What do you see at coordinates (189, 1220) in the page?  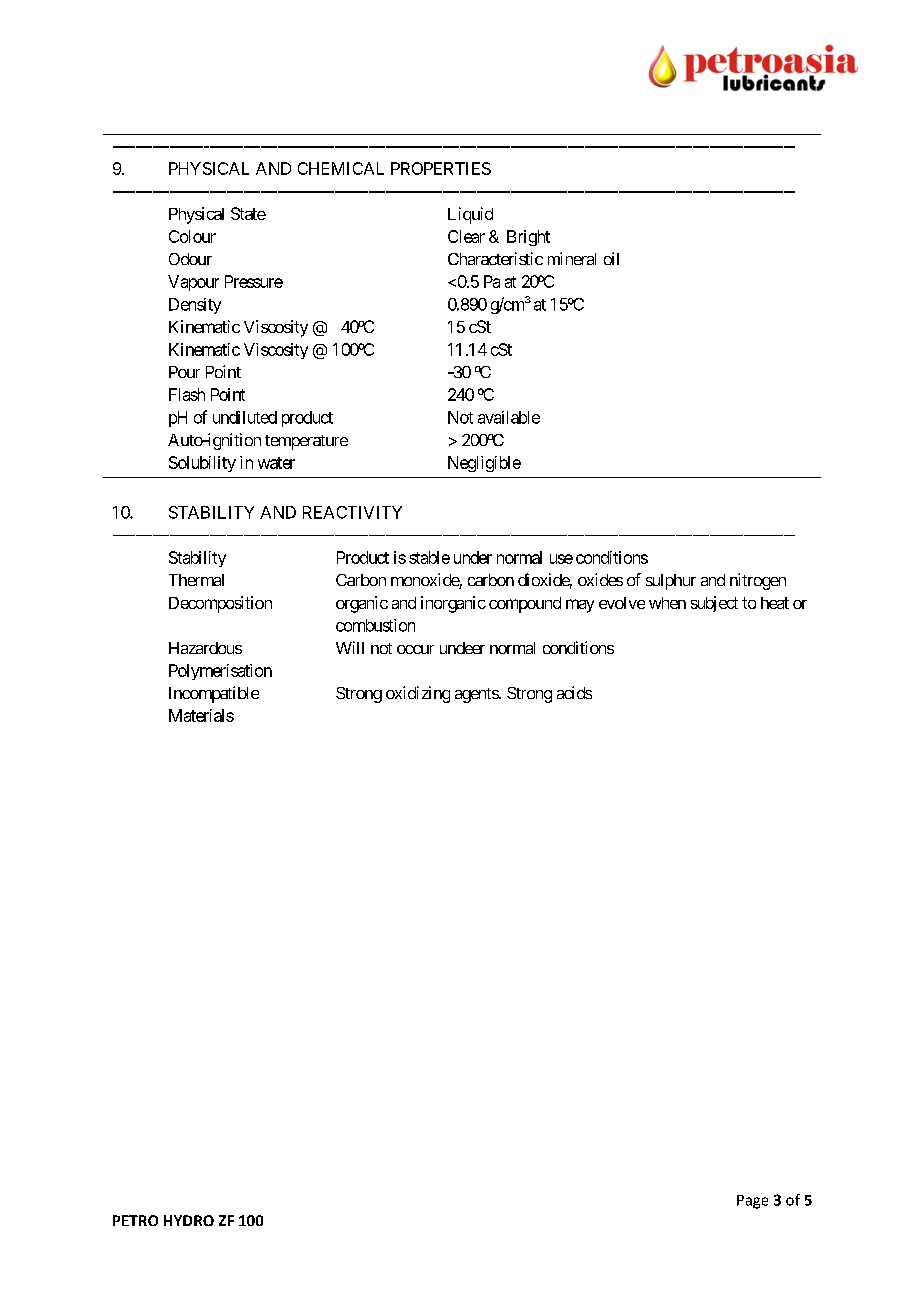 I see `HYDRO` at bounding box center [189, 1220].
